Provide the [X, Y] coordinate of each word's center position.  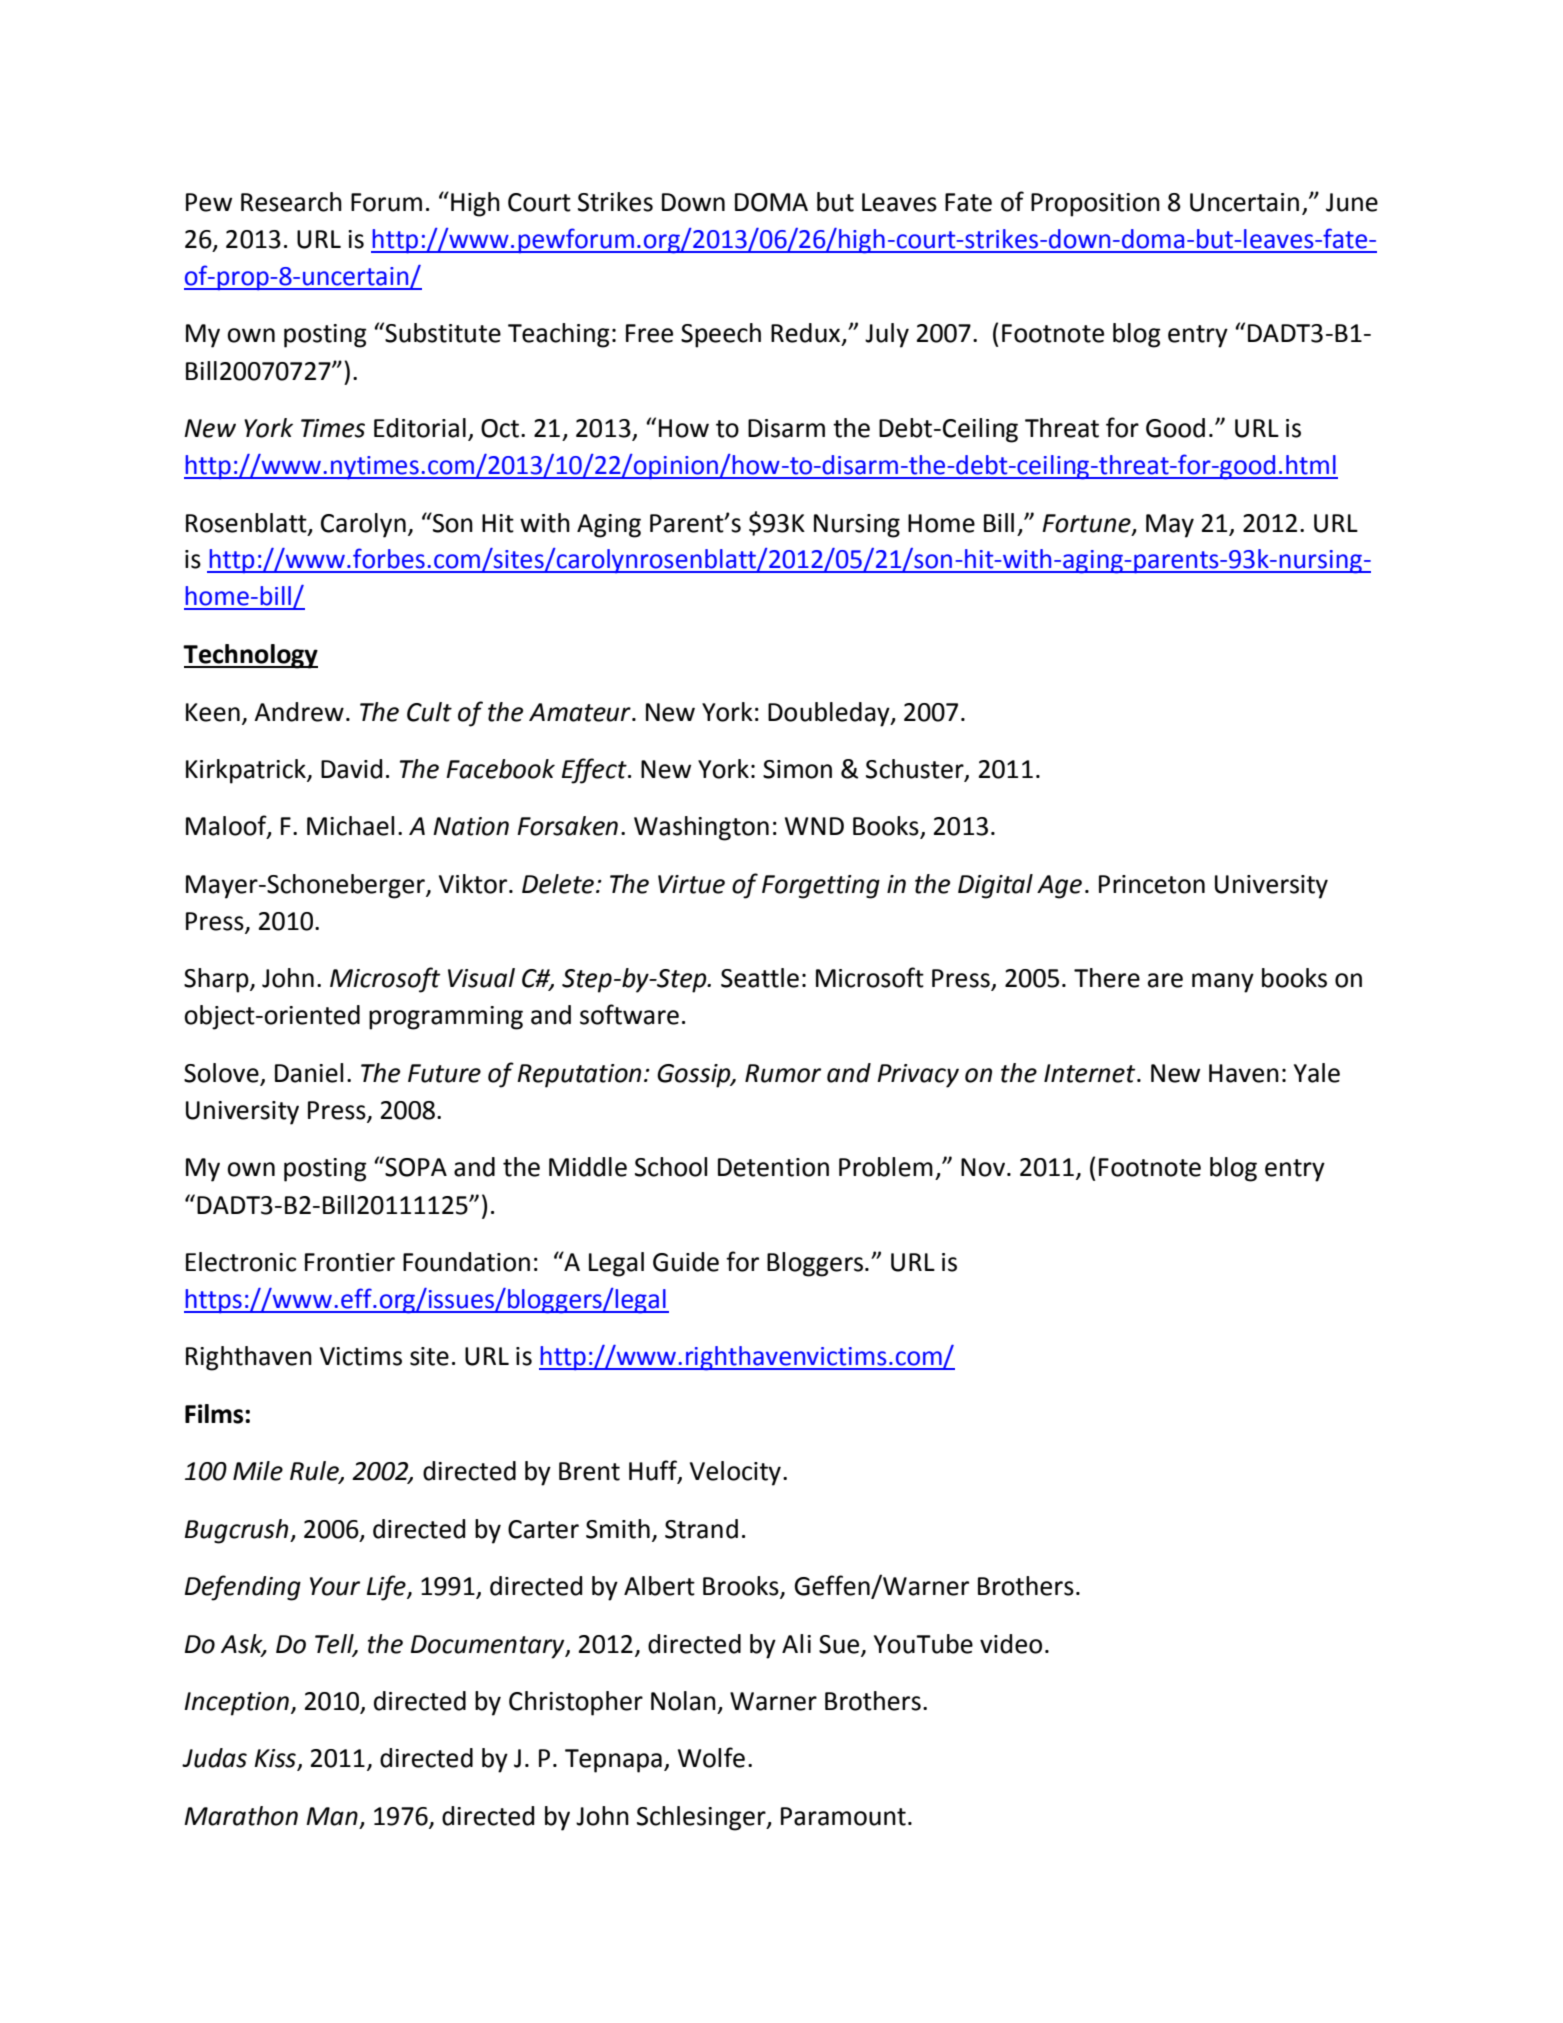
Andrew [299, 712]
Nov [983, 1167]
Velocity [735, 1473]
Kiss [276, 1759]
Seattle [760, 978]
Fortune [1087, 524]
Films [215, 1414]
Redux [805, 333]
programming [446, 1018]
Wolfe [711, 1757]
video [1011, 1644]
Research [291, 202]
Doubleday [830, 714]
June [1352, 202]
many [1223, 983]
